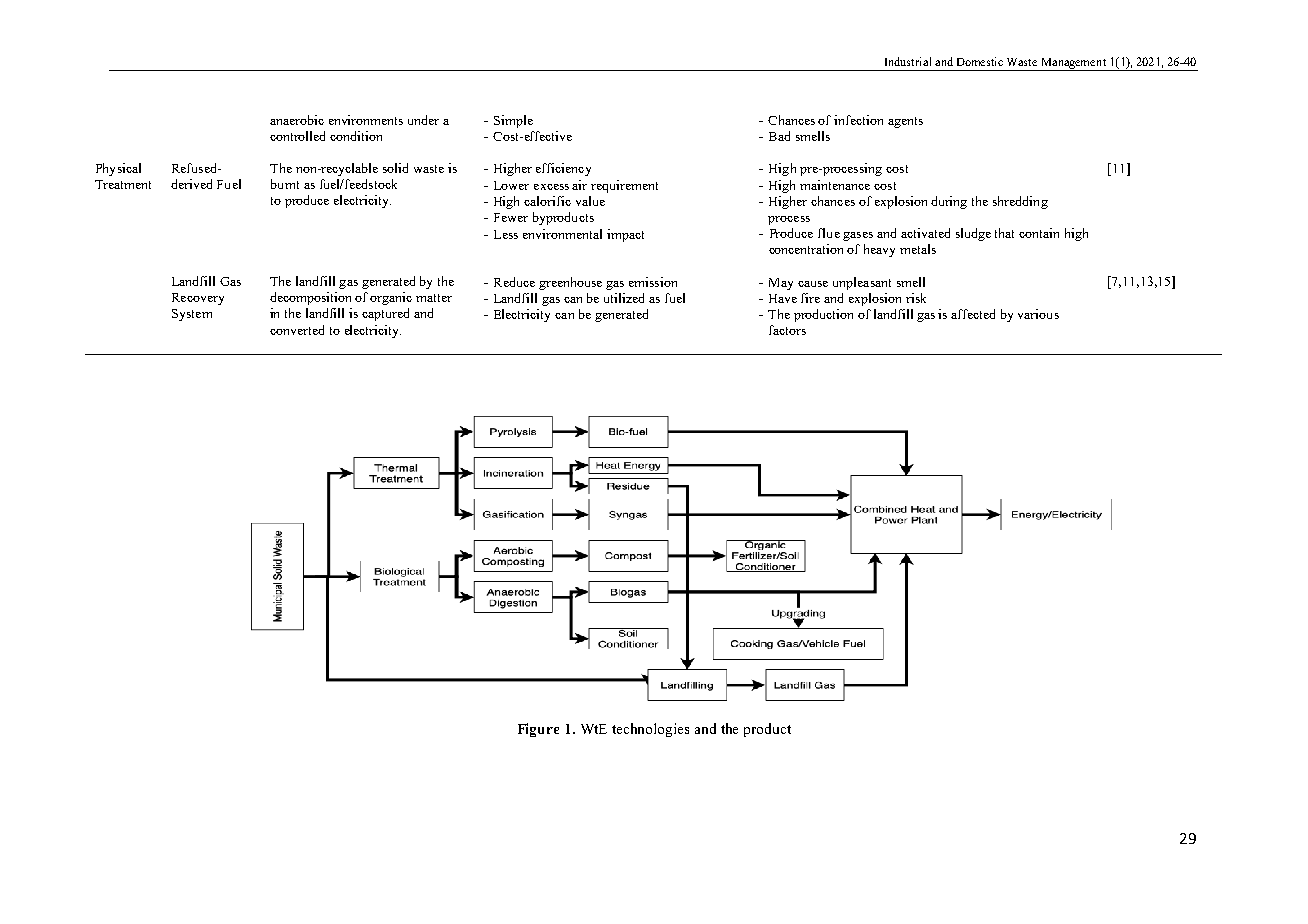  What do you see at coordinates (513, 121) in the document?
I see `Simple` at bounding box center [513, 121].
